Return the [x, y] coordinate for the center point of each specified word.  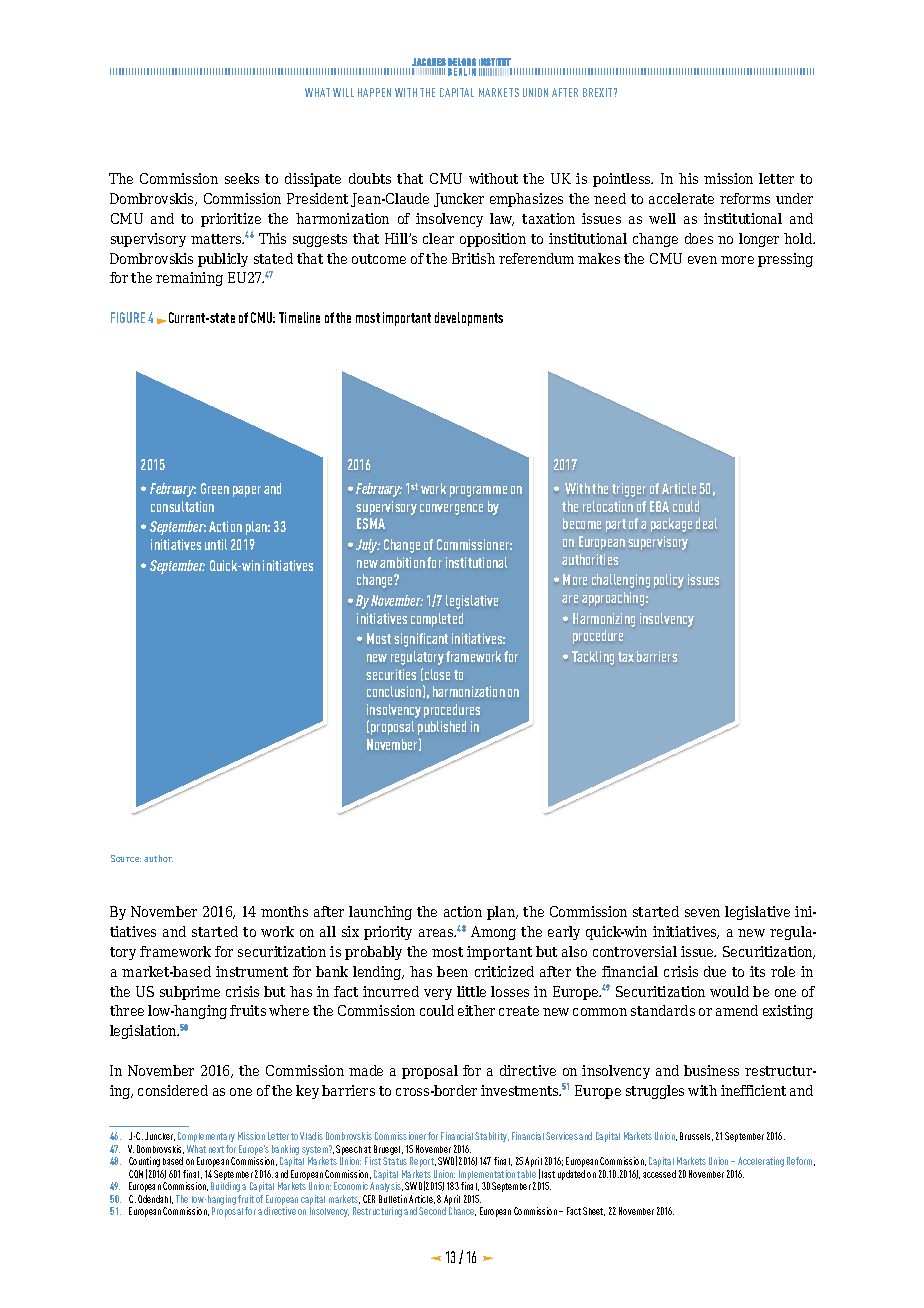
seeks [242, 178]
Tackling [593, 658]
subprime [190, 993]
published [442, 728]
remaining [189, 279]
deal [706, 523]
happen [374, 92]
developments [469, 319]
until [216, 544]
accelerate [681, 198]
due [715, 971]
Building [225, 1187]
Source [126, 858]
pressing [785, 260]
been [452, 971]
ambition [402, 562]
